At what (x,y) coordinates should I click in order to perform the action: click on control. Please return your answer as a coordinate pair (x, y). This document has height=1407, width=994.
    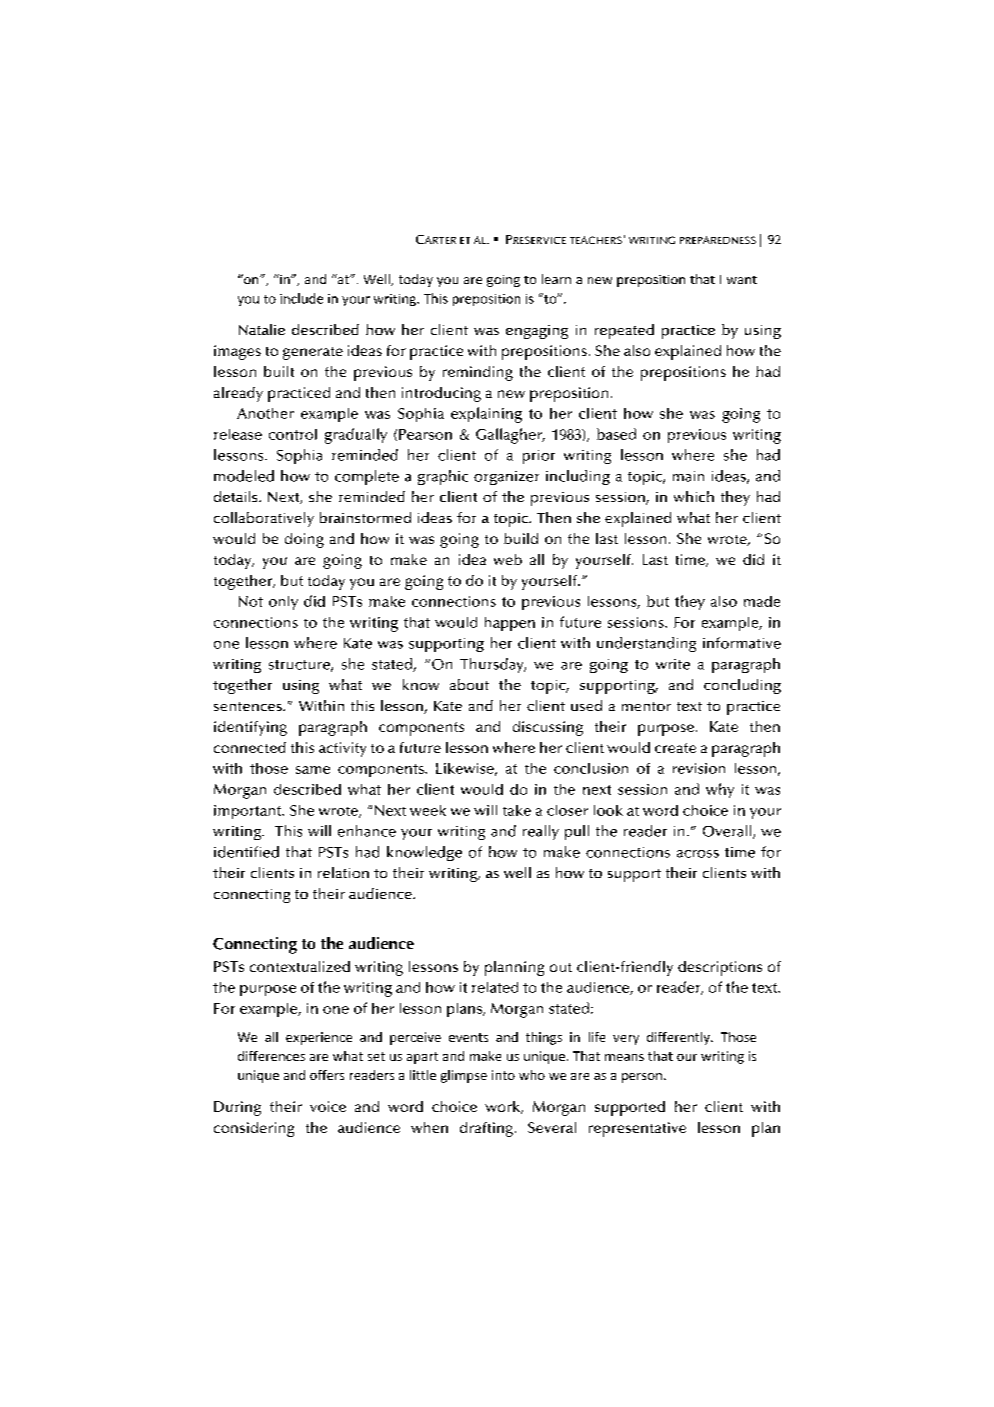
    Looking at the image, I should click on (293, 434).
